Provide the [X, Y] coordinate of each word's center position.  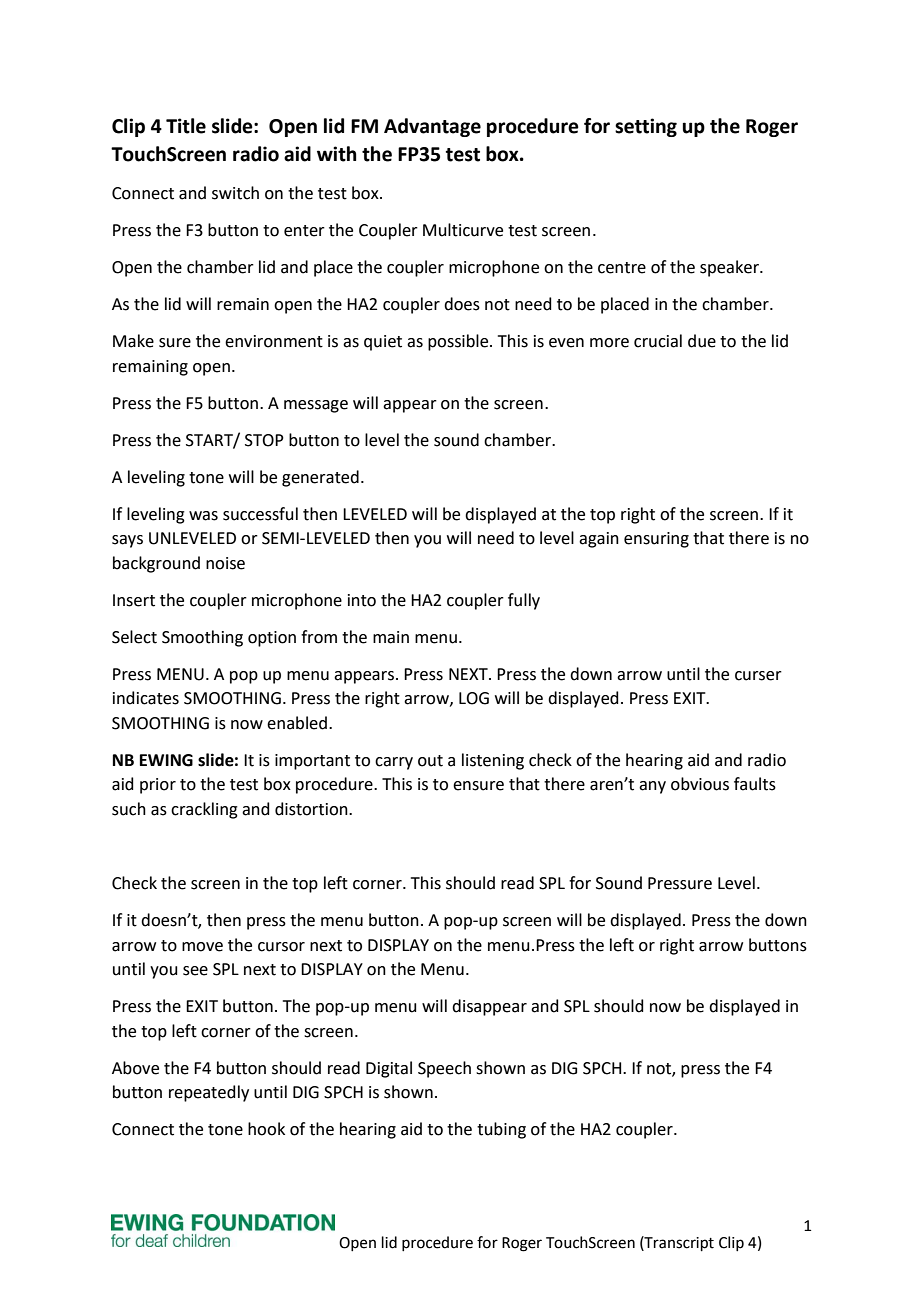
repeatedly [209, 1093]
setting [646, 127]
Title [186, 126]
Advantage [432, 127]
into [362, 600]
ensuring [656, 540]
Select [134, 637]
